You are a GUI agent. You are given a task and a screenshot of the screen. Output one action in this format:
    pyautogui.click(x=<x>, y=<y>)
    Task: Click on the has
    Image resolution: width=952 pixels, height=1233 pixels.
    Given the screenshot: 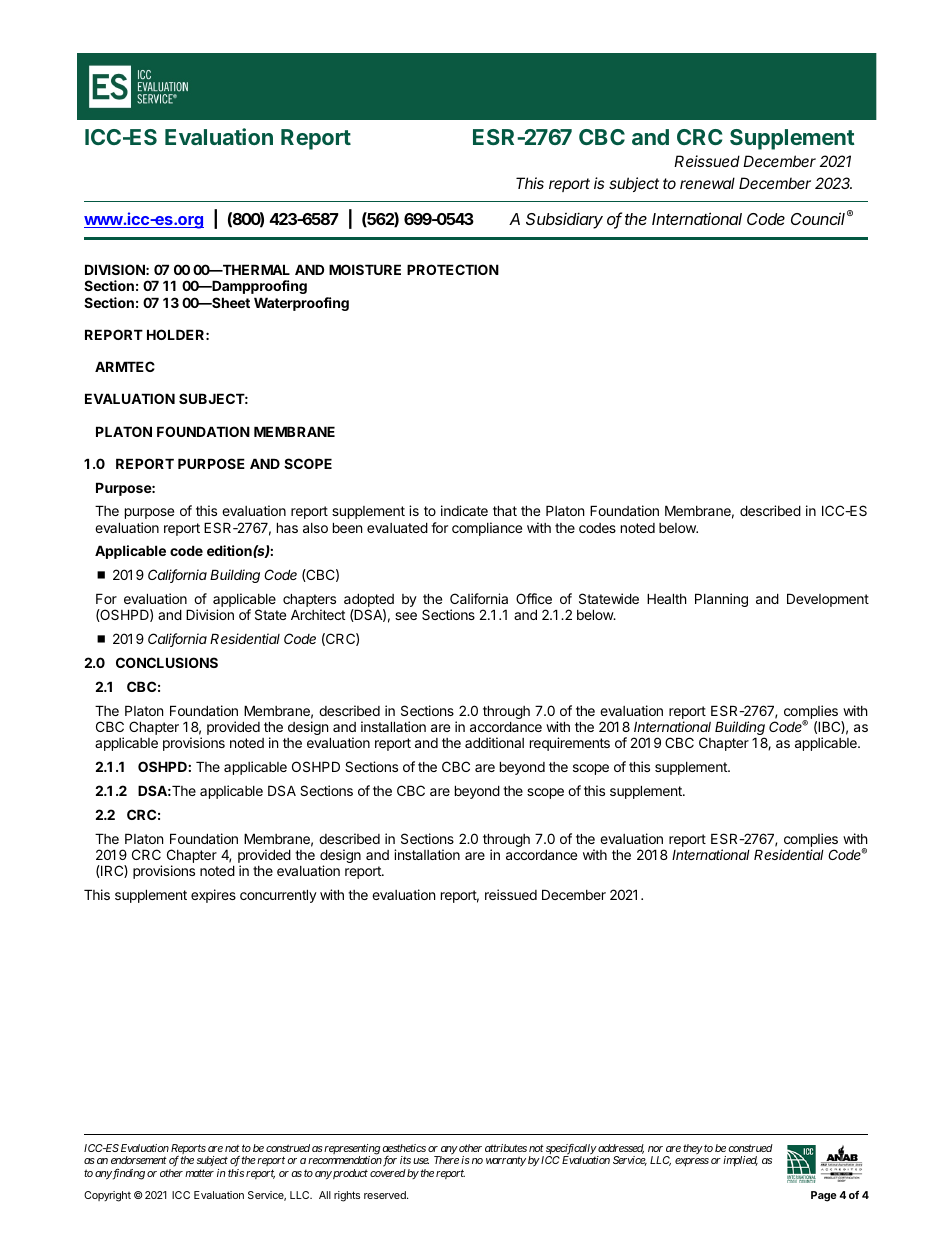 What is the action you would take?
    pyautogui.click(x=287, y=527)
